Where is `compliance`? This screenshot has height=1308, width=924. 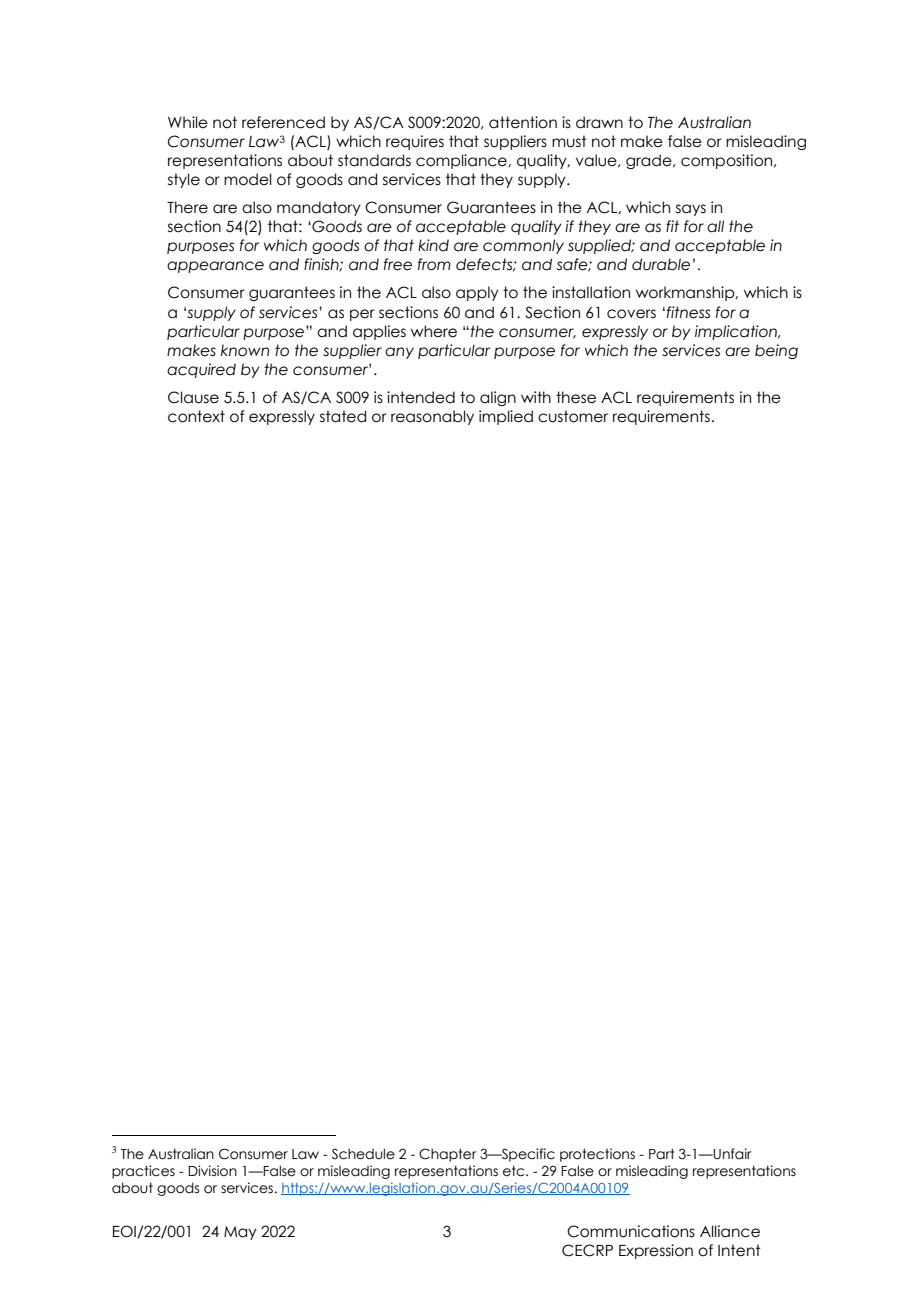
compliance is located at coordinates (462, 161).
